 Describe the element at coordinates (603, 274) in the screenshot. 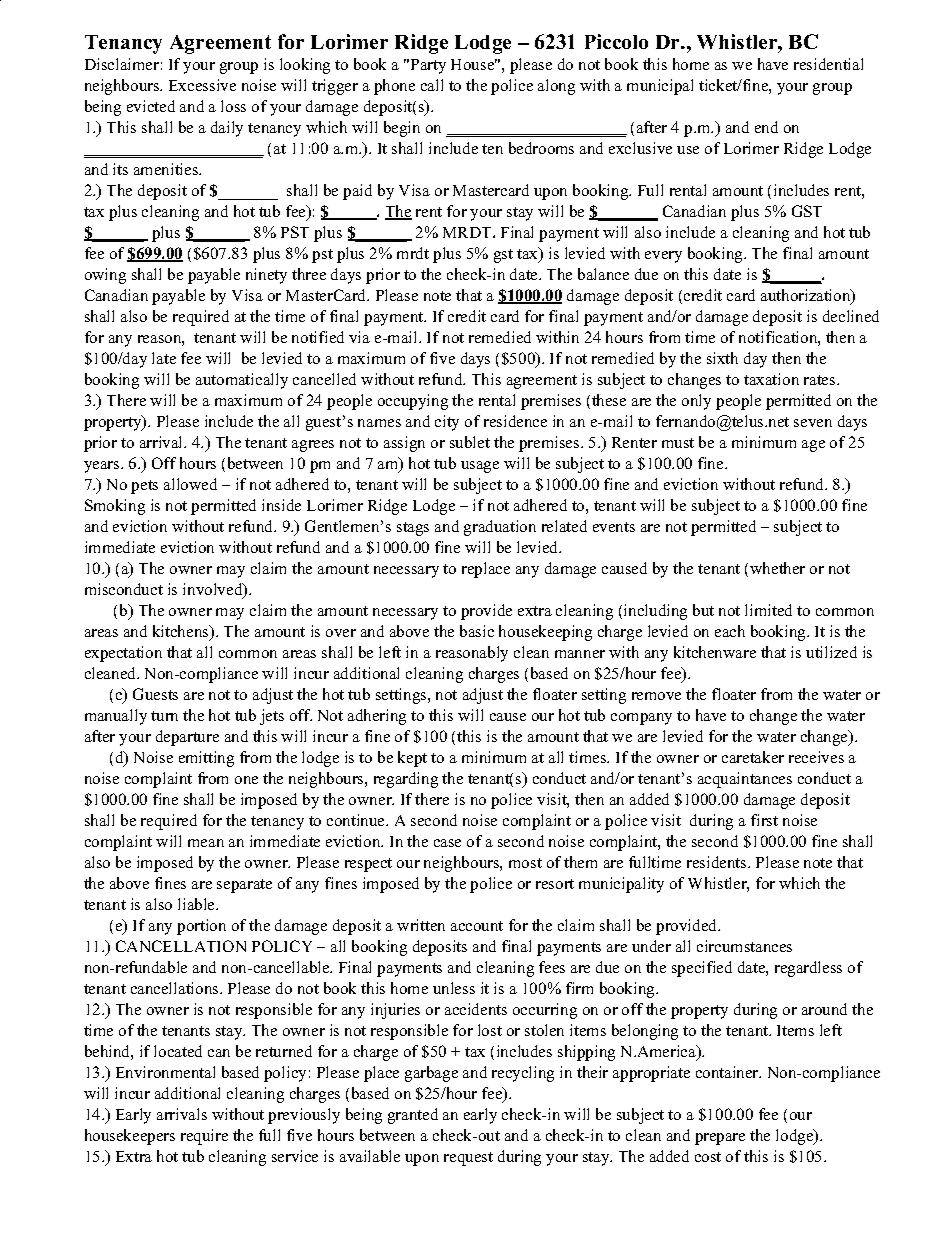

I see `balance` at that location.
